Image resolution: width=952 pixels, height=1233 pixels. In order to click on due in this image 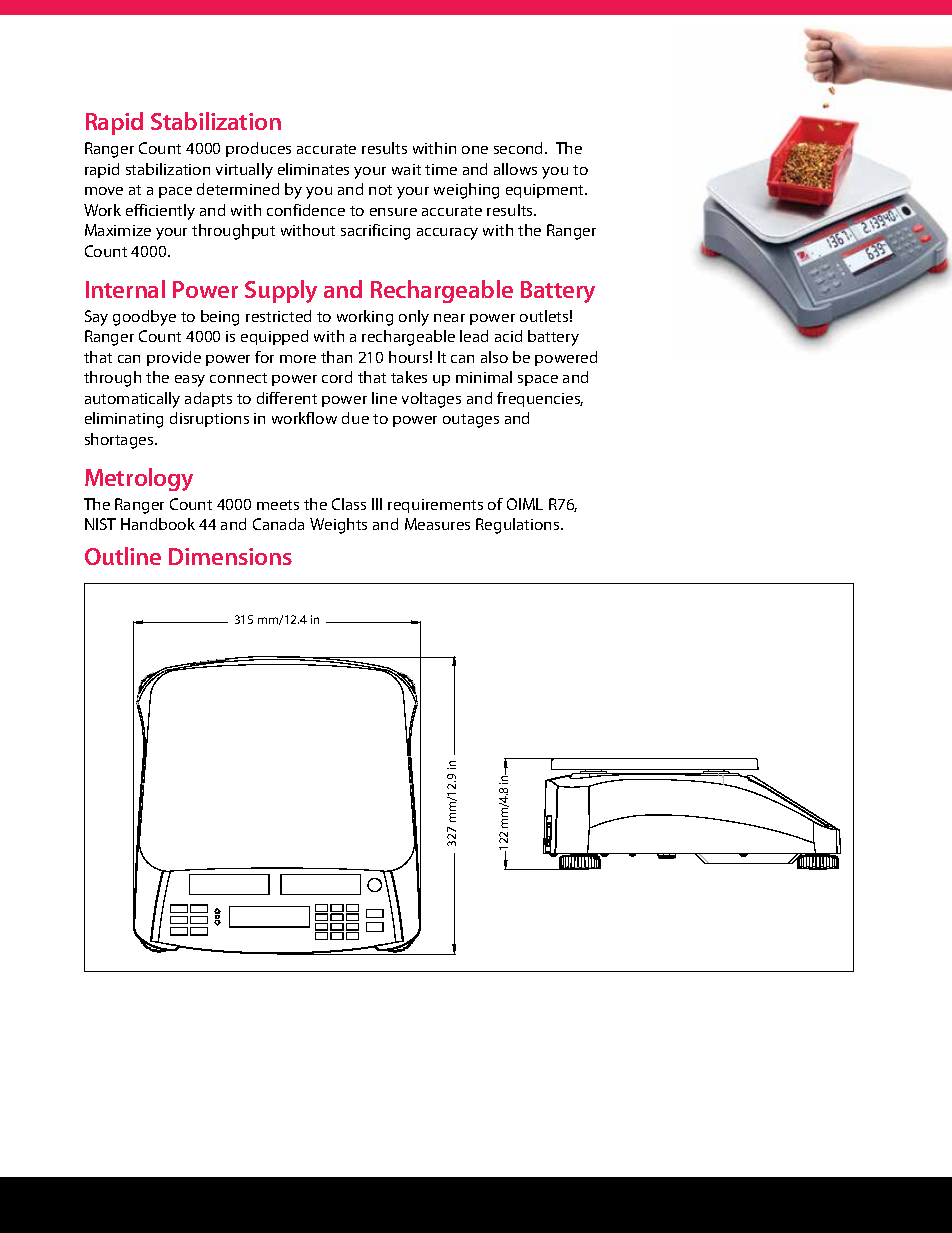, I will do `click(355, 418)`.
